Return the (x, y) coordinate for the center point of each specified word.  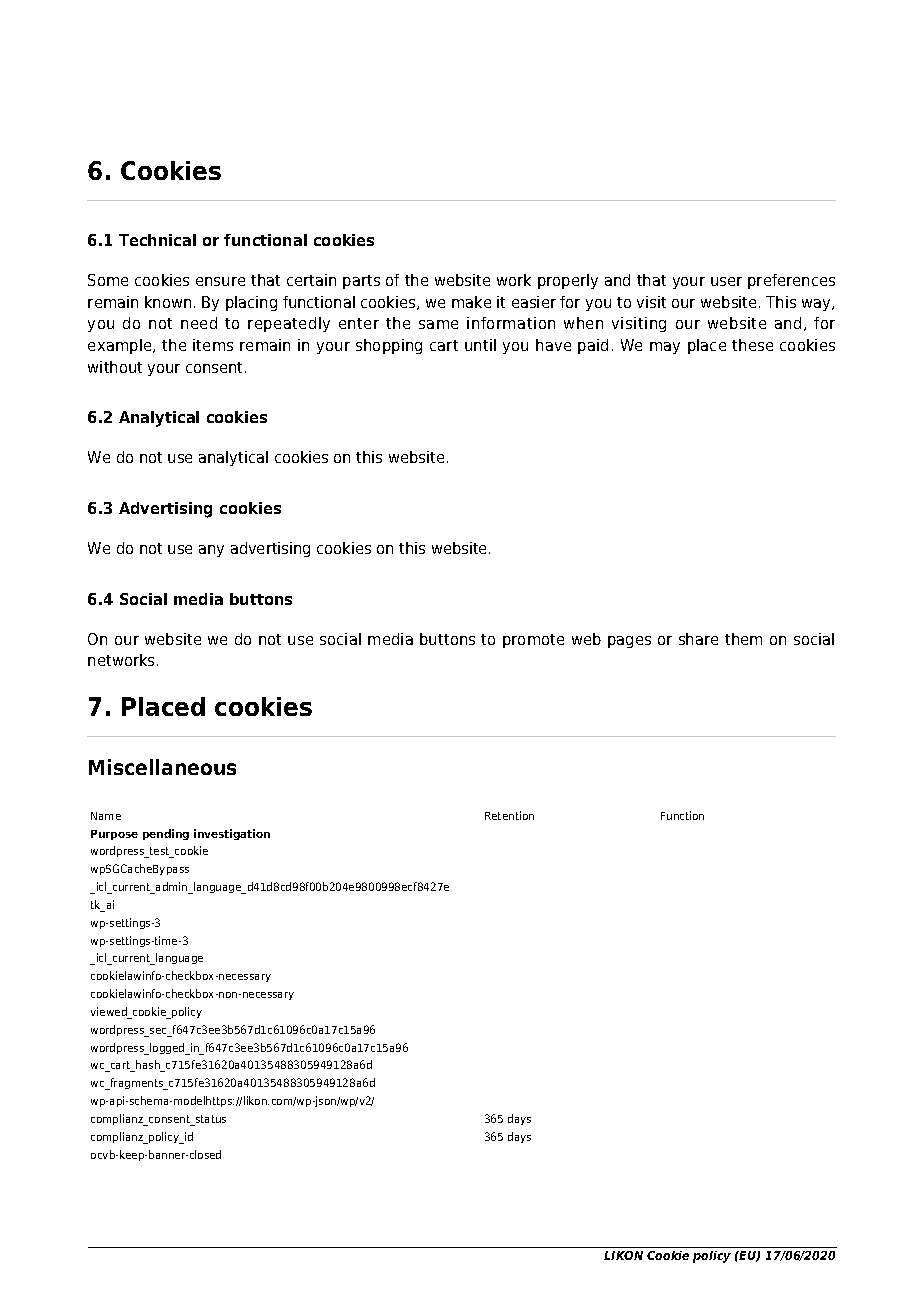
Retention (509, 815)
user (726, 281)
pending (166, 834)
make (471, 302)
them (743, 639)
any (211, 551)
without (115, 367)
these (752, 345)
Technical (157, 240)
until (480, 345)
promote (533, 641)
